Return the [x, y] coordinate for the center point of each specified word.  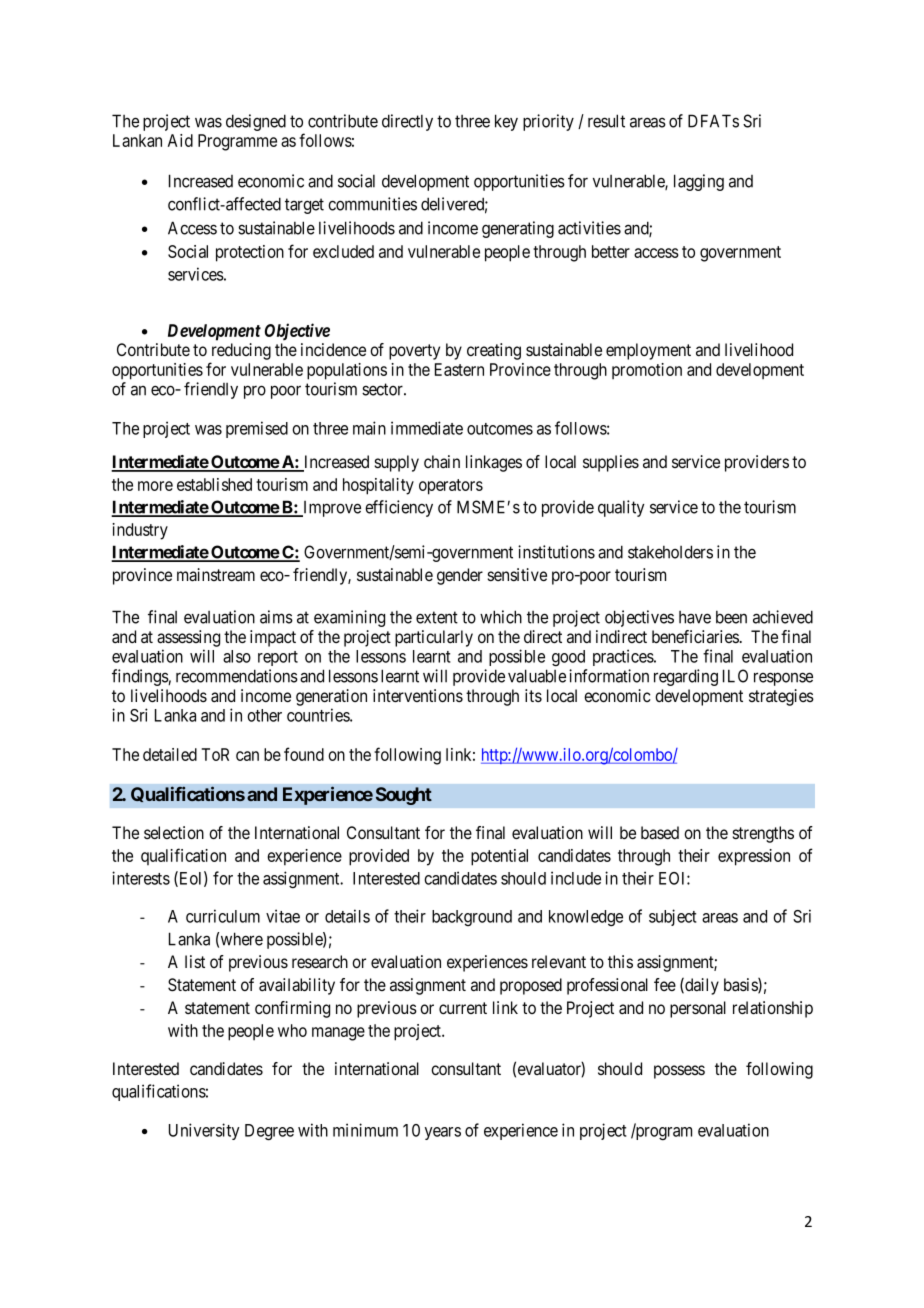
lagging [699, 182]
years [443, 1133]
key [506, 122]
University [204, 1131]
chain [442, 462]
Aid [180, 140]
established [214, 484]
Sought [404, 796]
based [660, 833]
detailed [170, 754]
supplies [611, 463]
